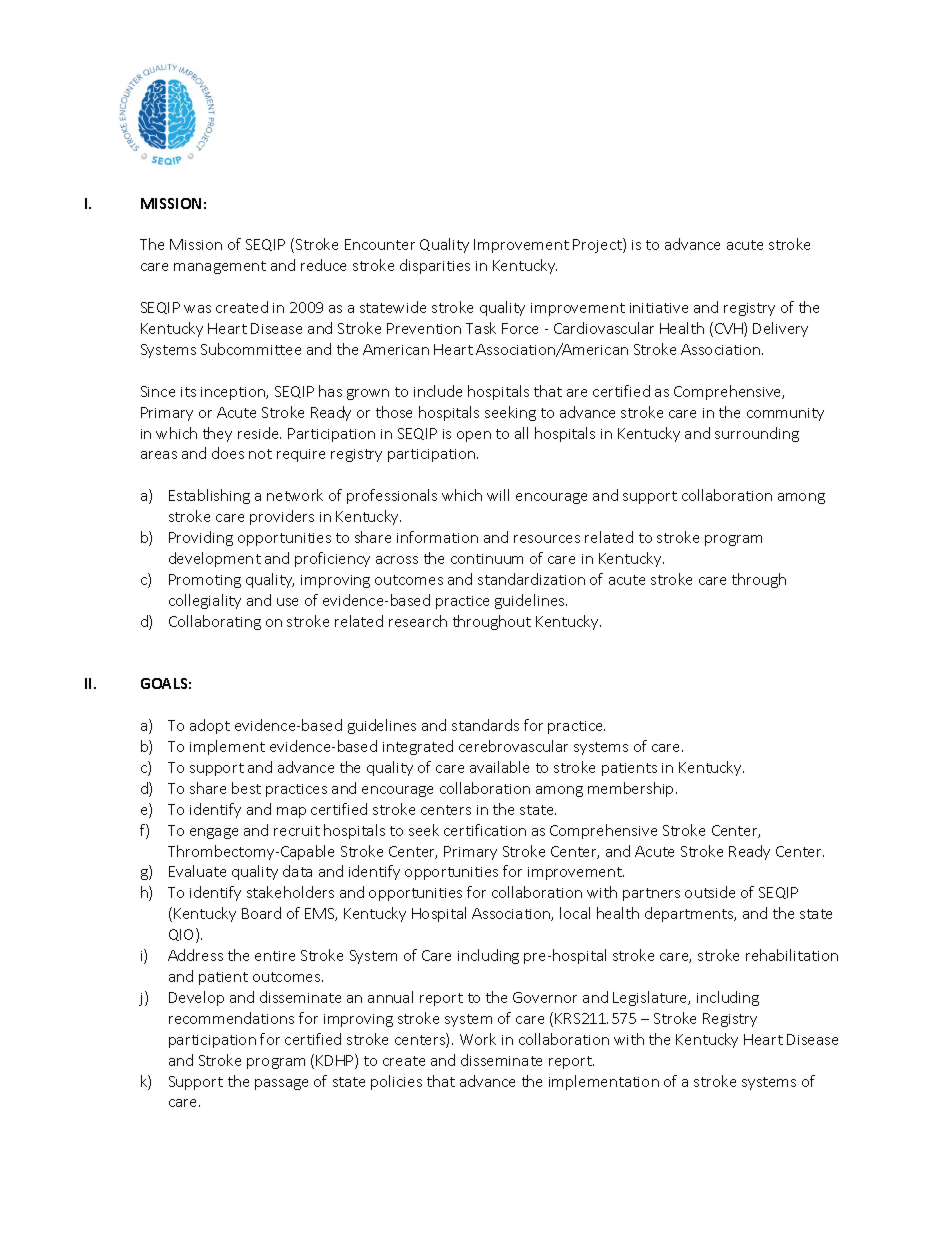  I want to click on passage, so click(281, 1084).
